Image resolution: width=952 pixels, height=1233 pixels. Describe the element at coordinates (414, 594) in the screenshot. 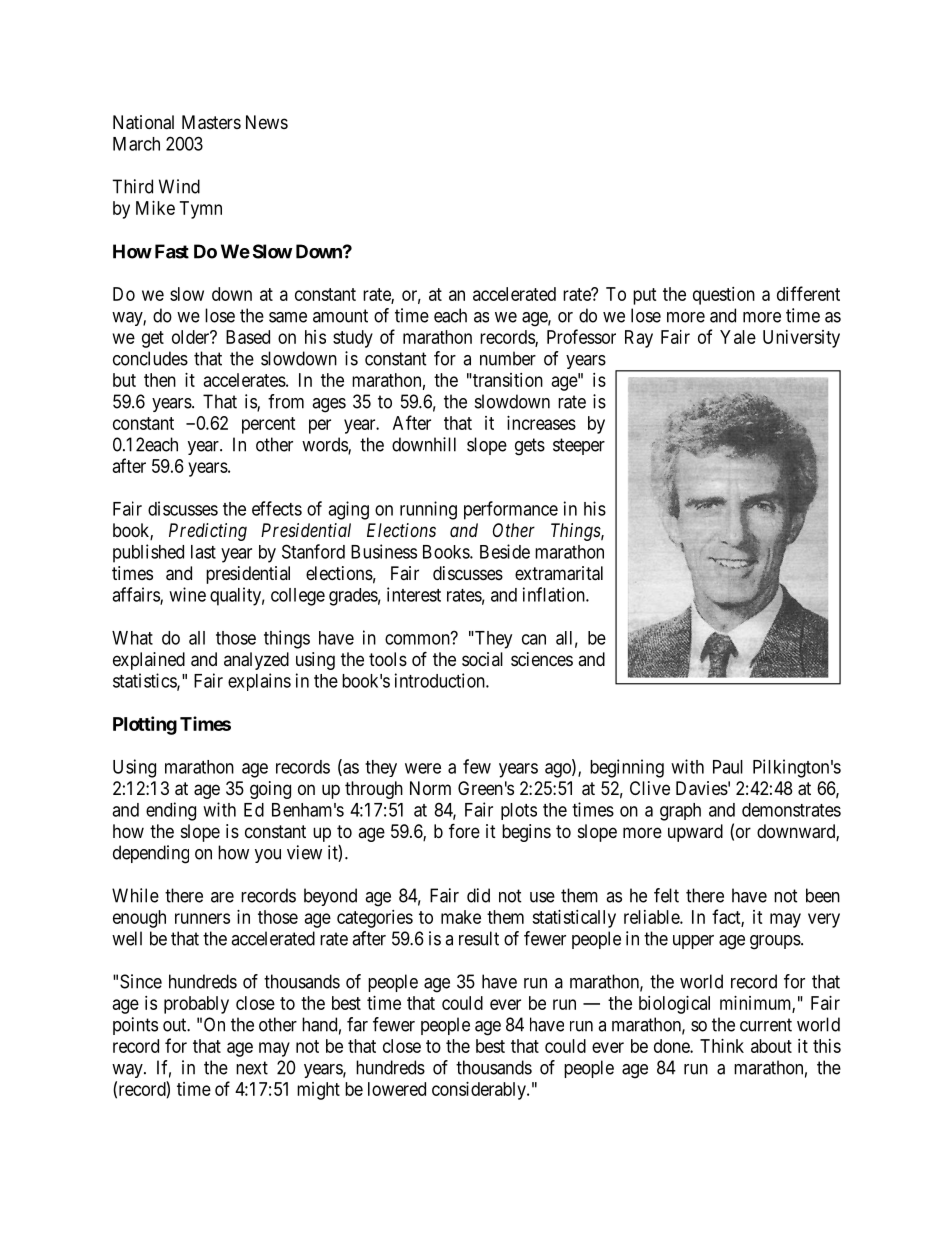

I see `interest` at that location.
